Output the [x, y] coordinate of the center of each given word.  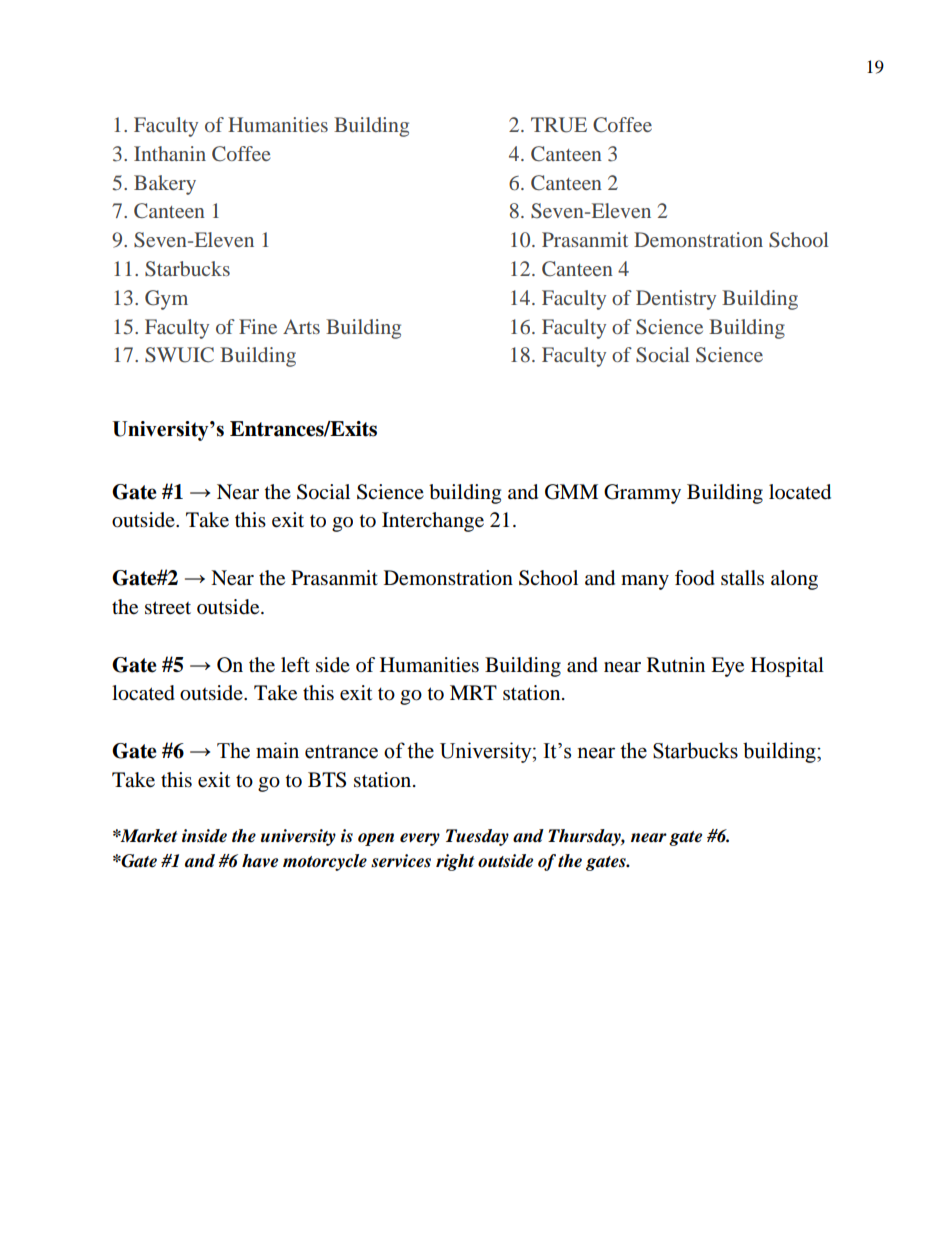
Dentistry [676, 300]
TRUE [559, 125]
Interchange [433, 522]
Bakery [165, 185]
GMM [571, 492]
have [260, 861]
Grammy [642, 494]
